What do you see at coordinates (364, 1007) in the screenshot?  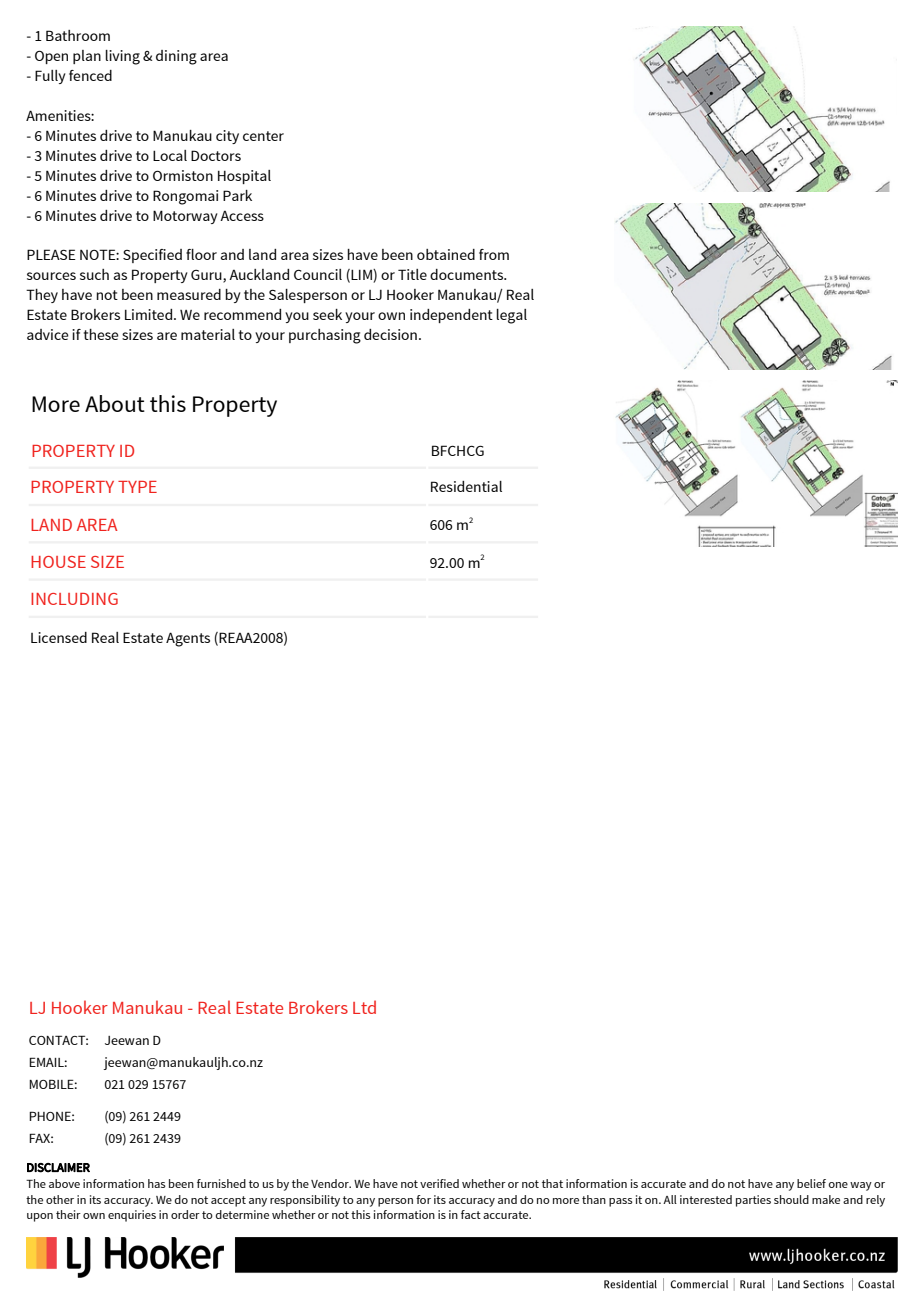 I see `Ltd` at bounding box center [364, 1007].
